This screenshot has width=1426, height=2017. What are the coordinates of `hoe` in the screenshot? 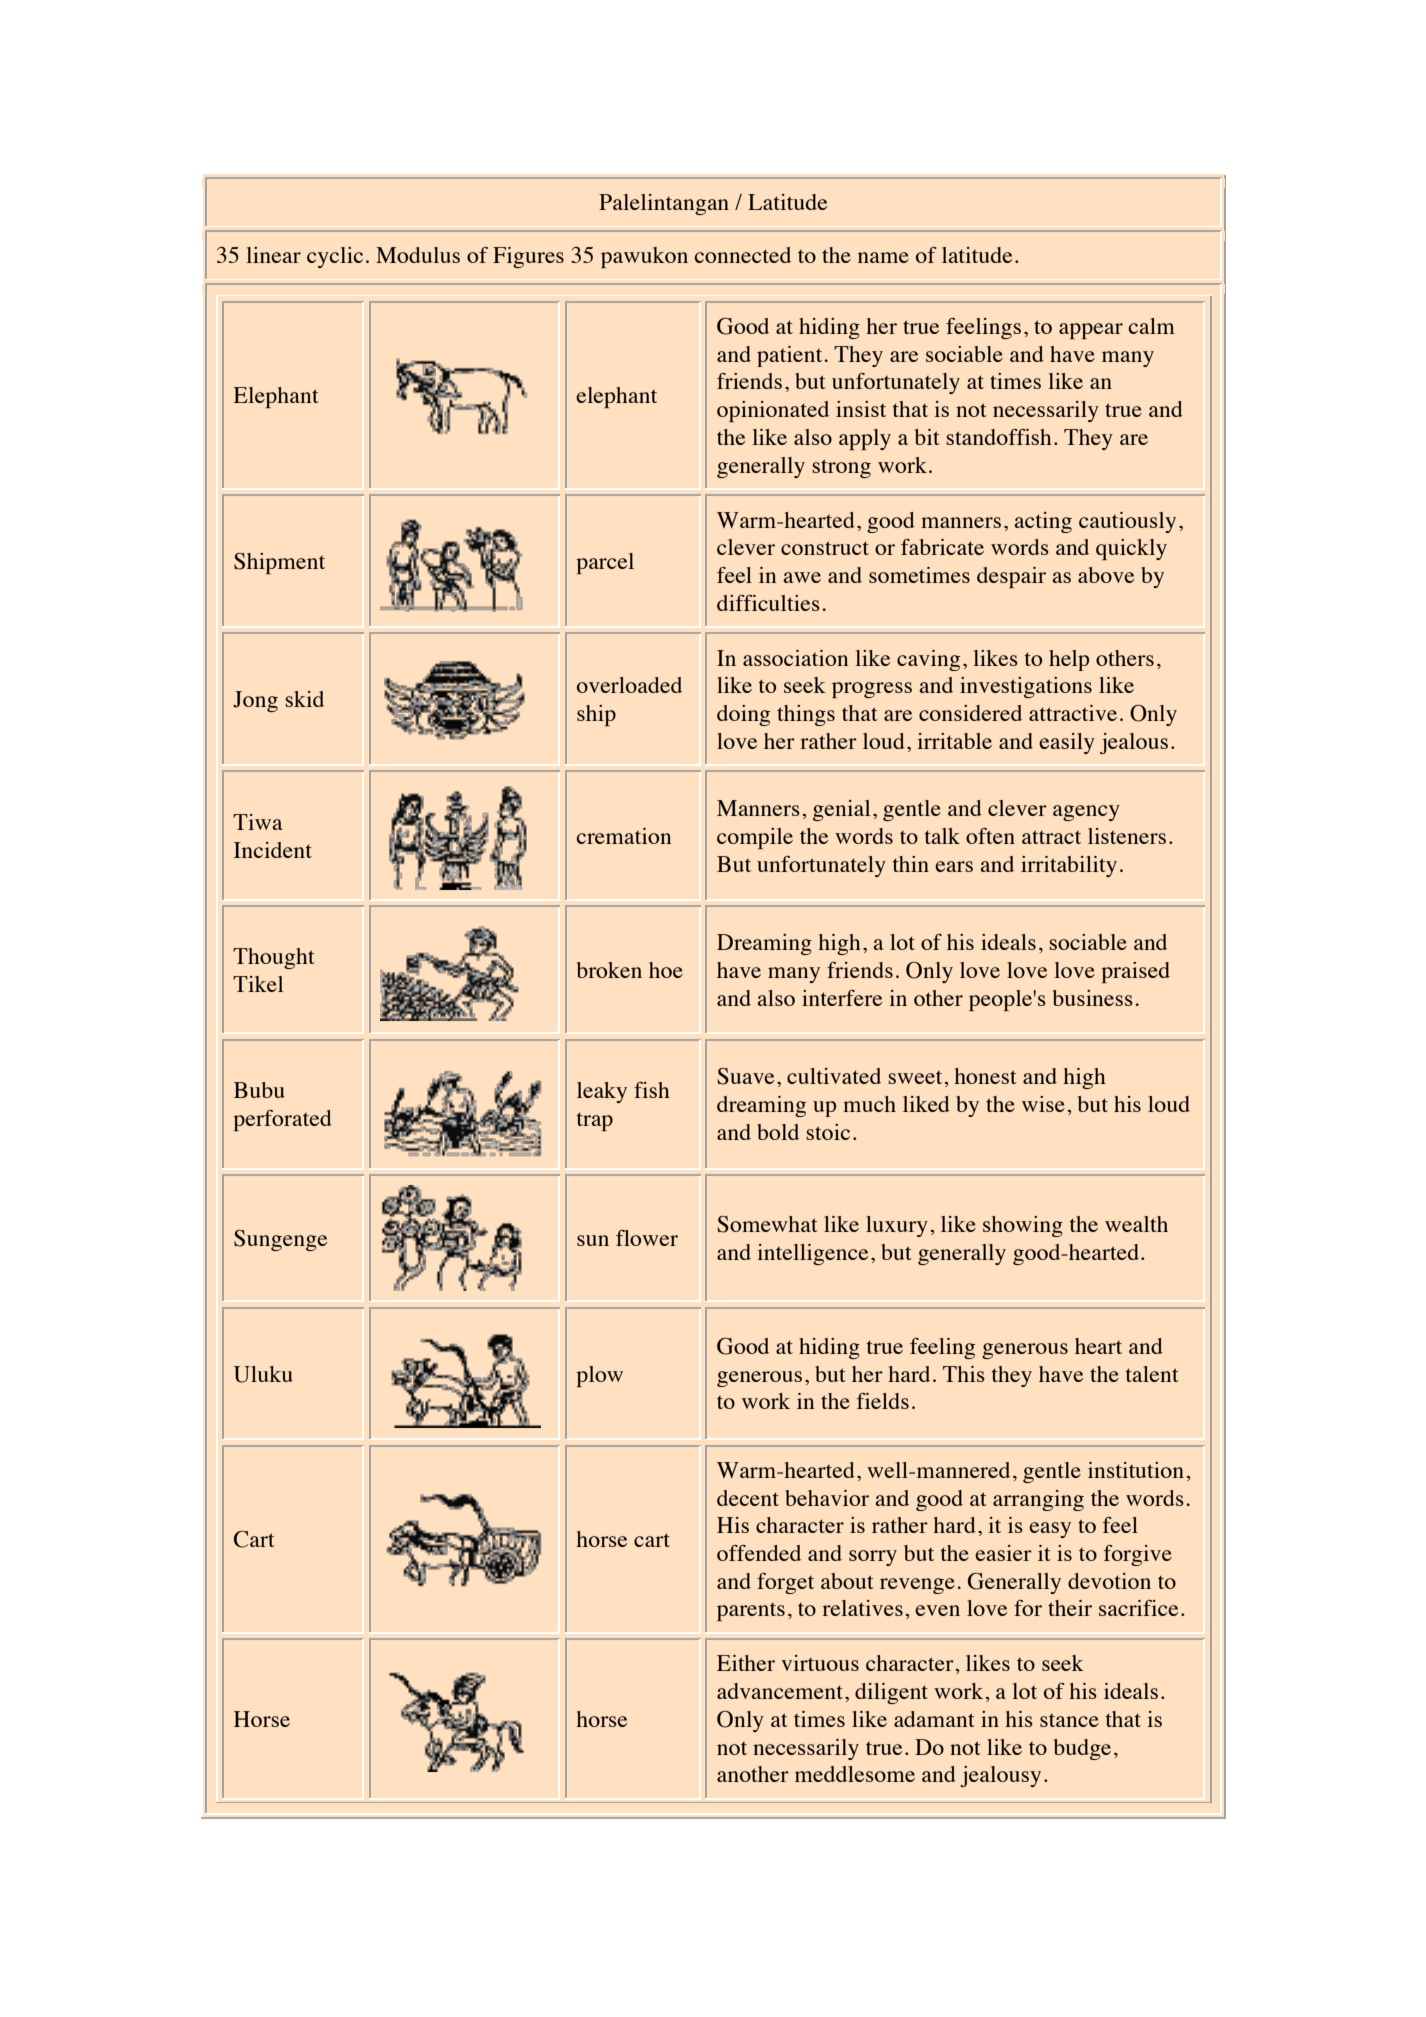 It's located at (666, 970).
